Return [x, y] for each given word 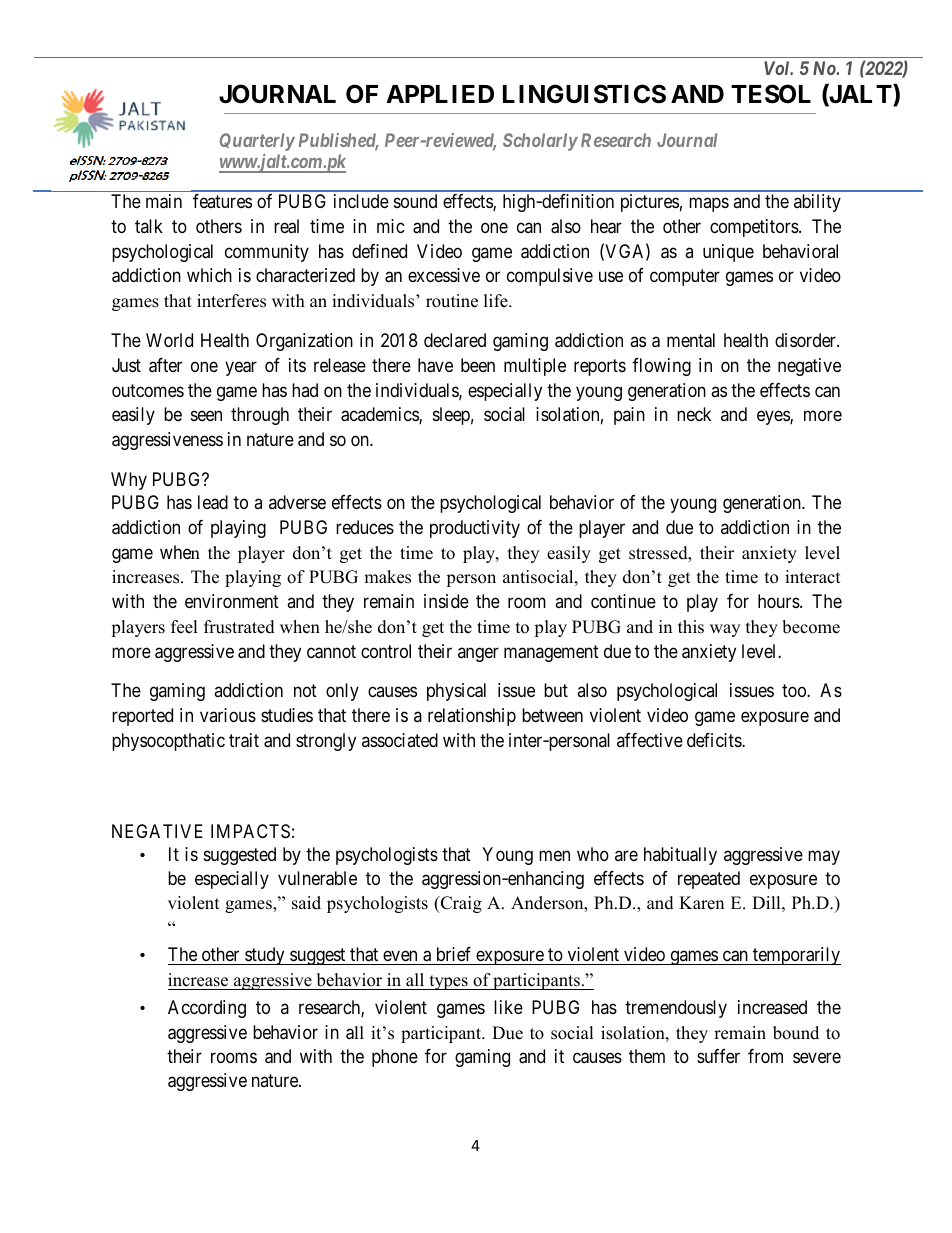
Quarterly [257, 142]
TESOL [771, 94]
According [207, 1009]
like [508, 1007]
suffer [718, 1056]
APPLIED [440, 94]
